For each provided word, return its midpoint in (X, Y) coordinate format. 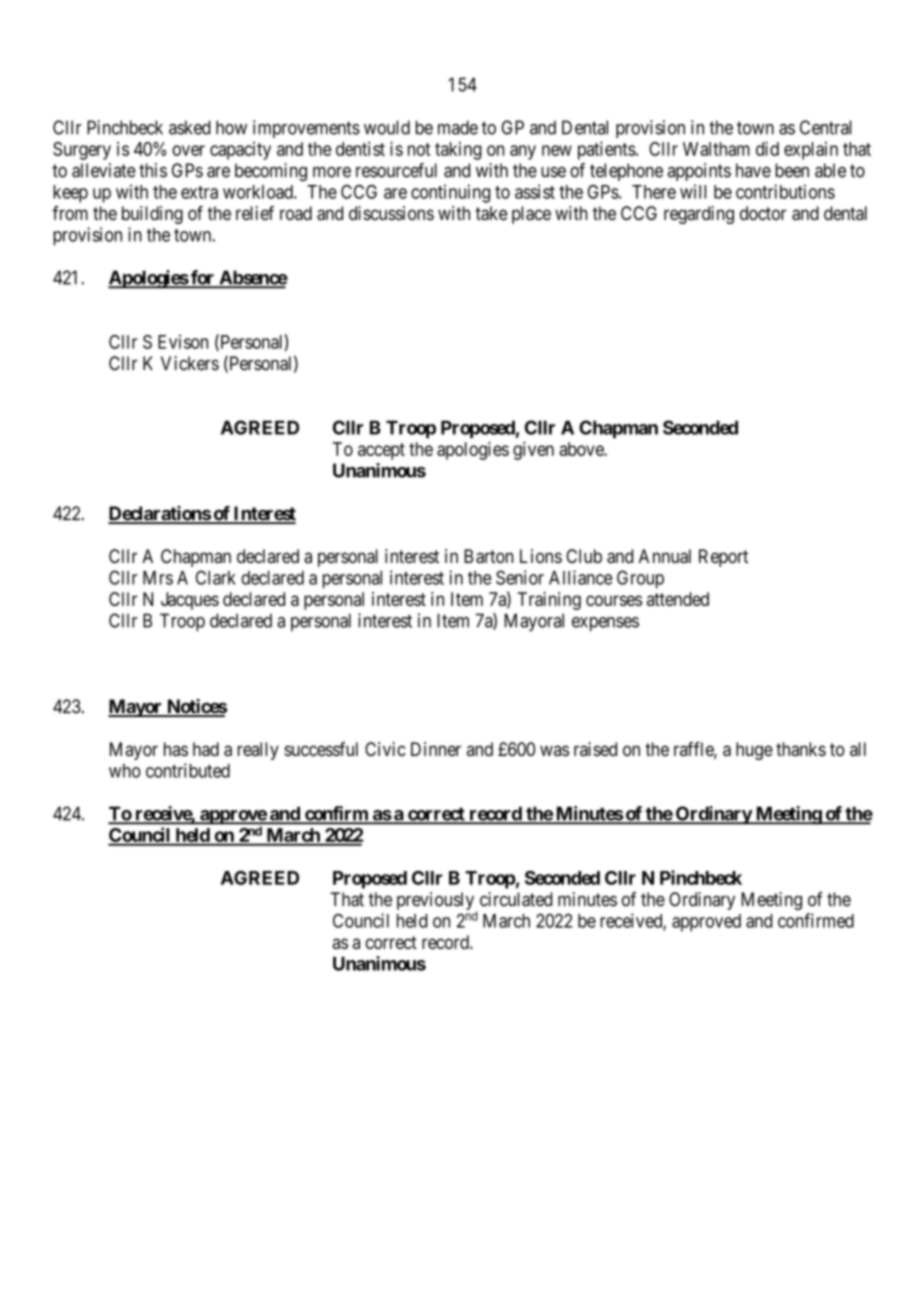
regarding (699, 215)
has (176, 749)
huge (754, 751)
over (188, 150)
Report (723, 558)
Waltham (716, 149)
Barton (488, 556)
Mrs (158, 578)
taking (458, 151)
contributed (188, 770)
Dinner (436, 749)
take (491, 213)
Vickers (190, 363)
